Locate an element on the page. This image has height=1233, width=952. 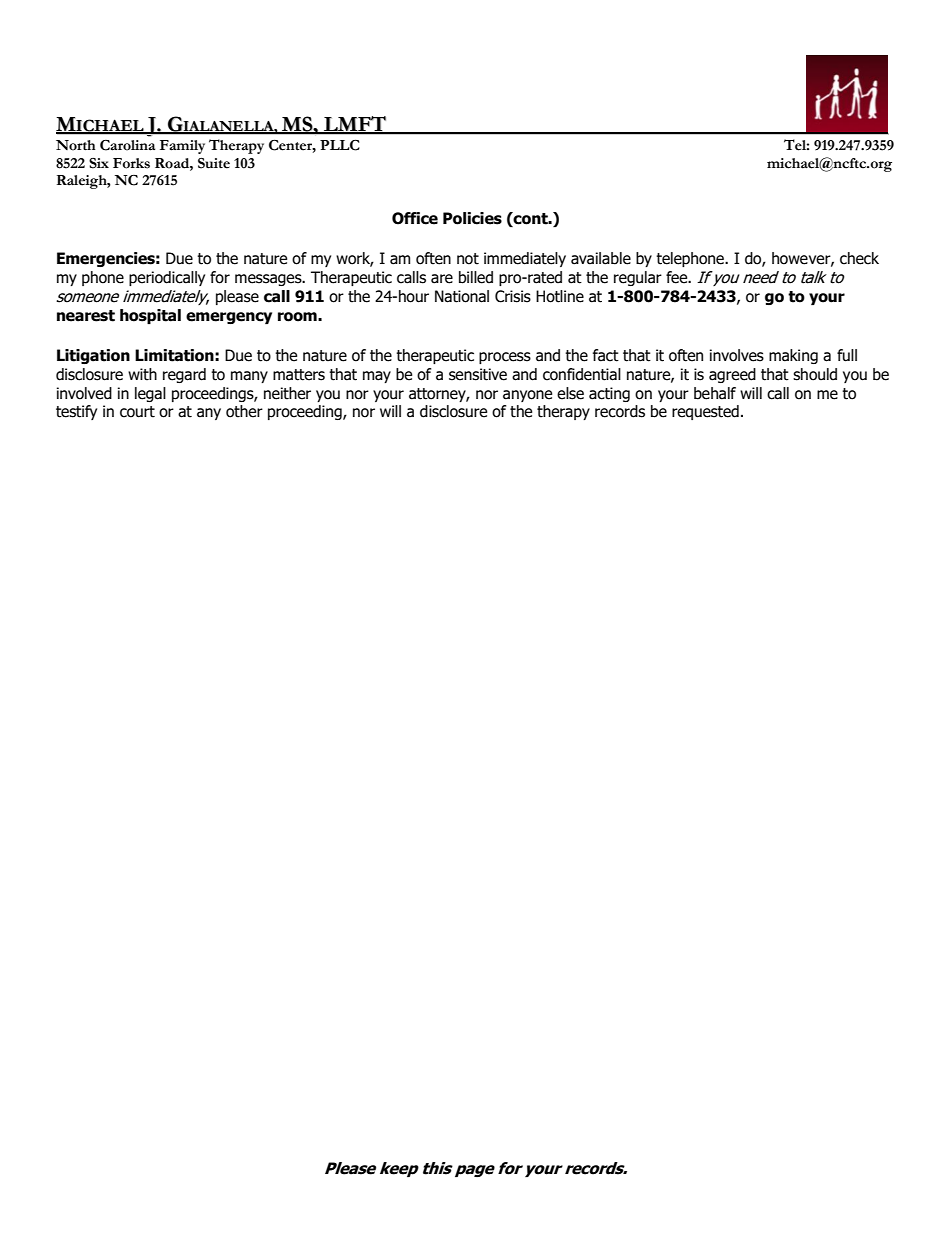
court is located at coordinates (137, 412).
